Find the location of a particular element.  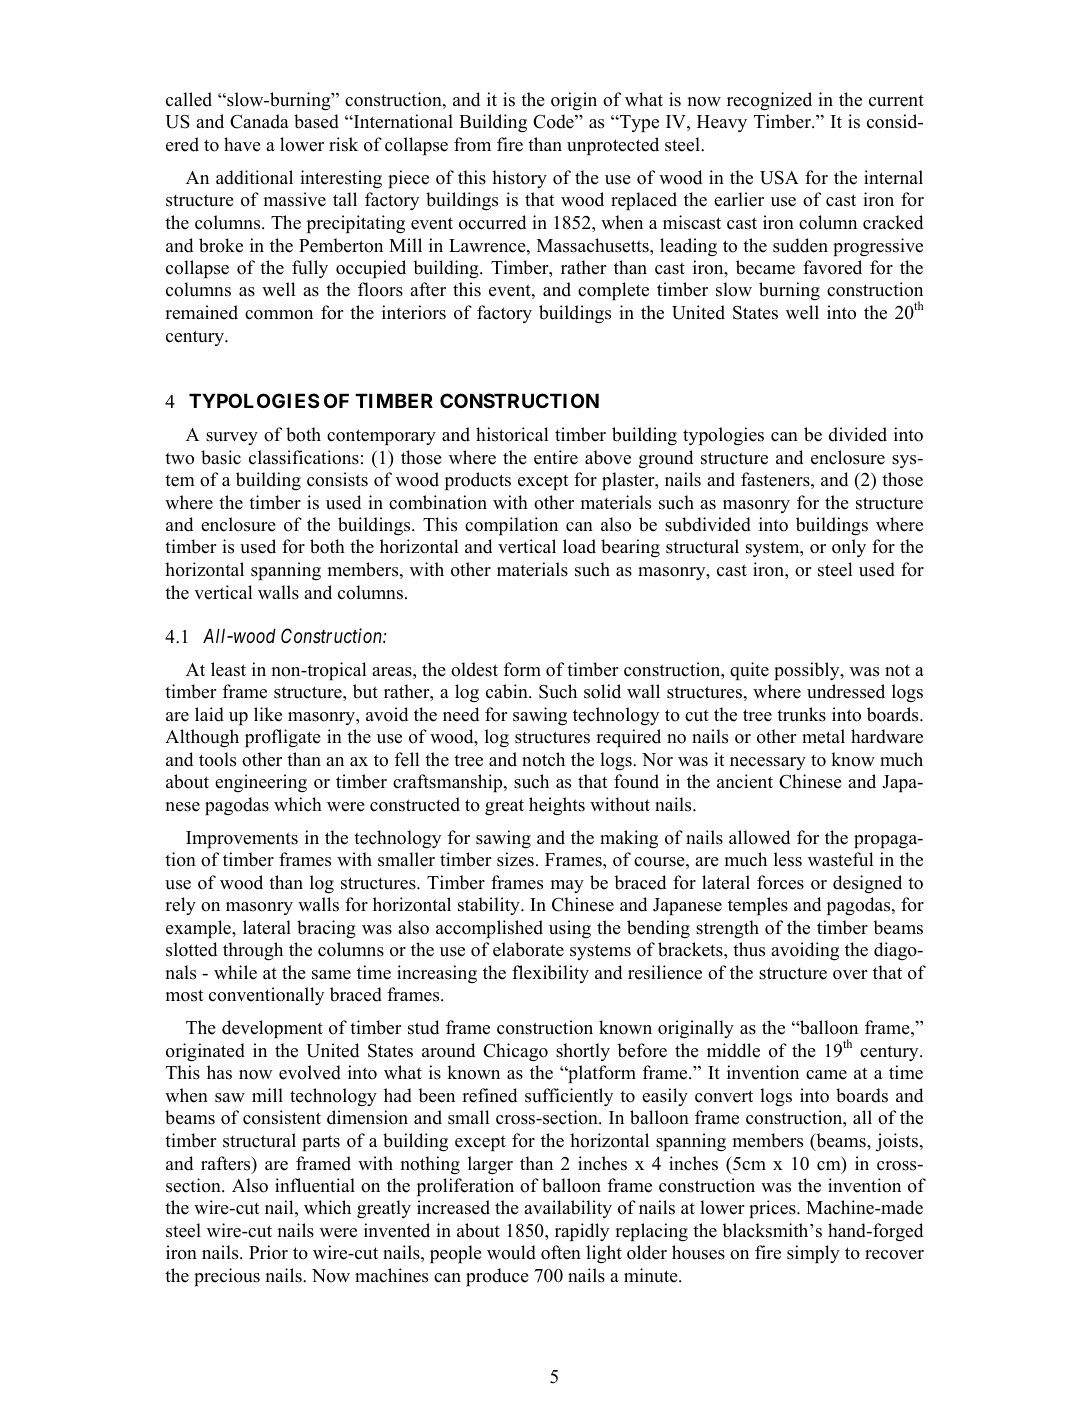

trunks is located at coordinates (801, 714).
